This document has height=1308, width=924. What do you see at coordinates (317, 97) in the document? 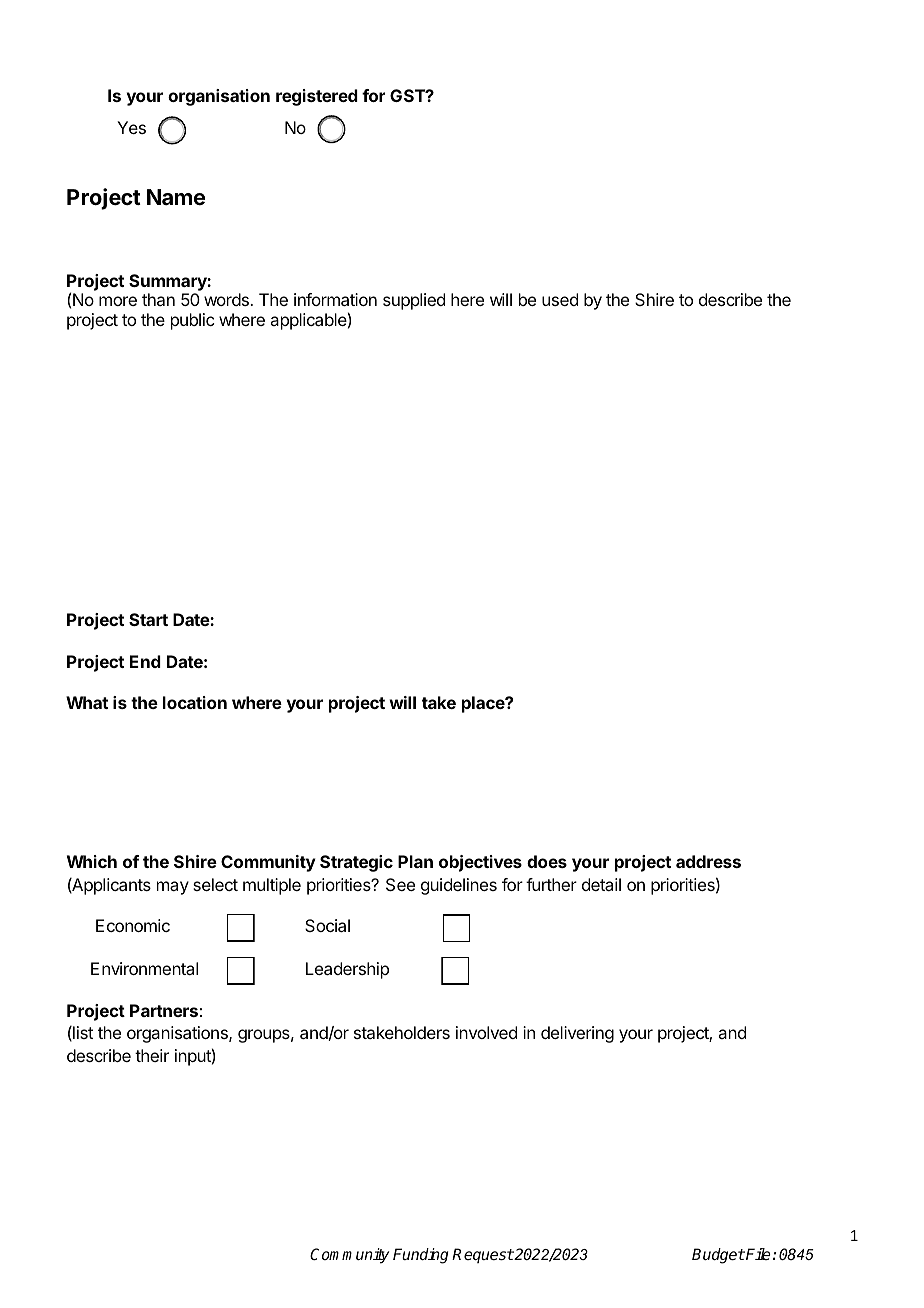
I see `registered` at bounding box center [317, 97].
